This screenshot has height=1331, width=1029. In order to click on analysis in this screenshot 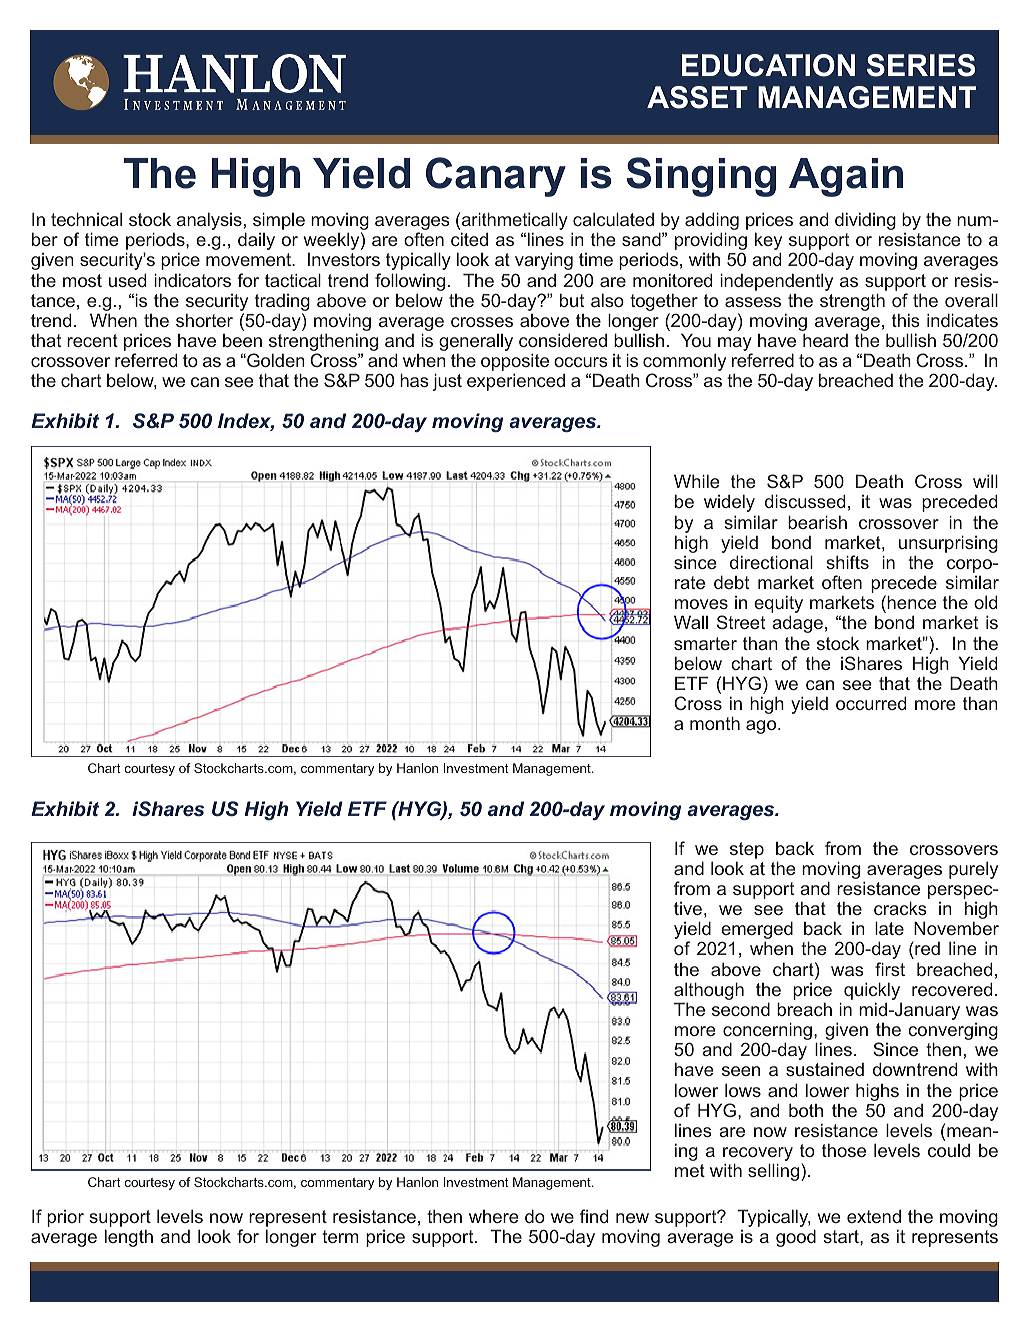, I will do `click(209, 221)`.
